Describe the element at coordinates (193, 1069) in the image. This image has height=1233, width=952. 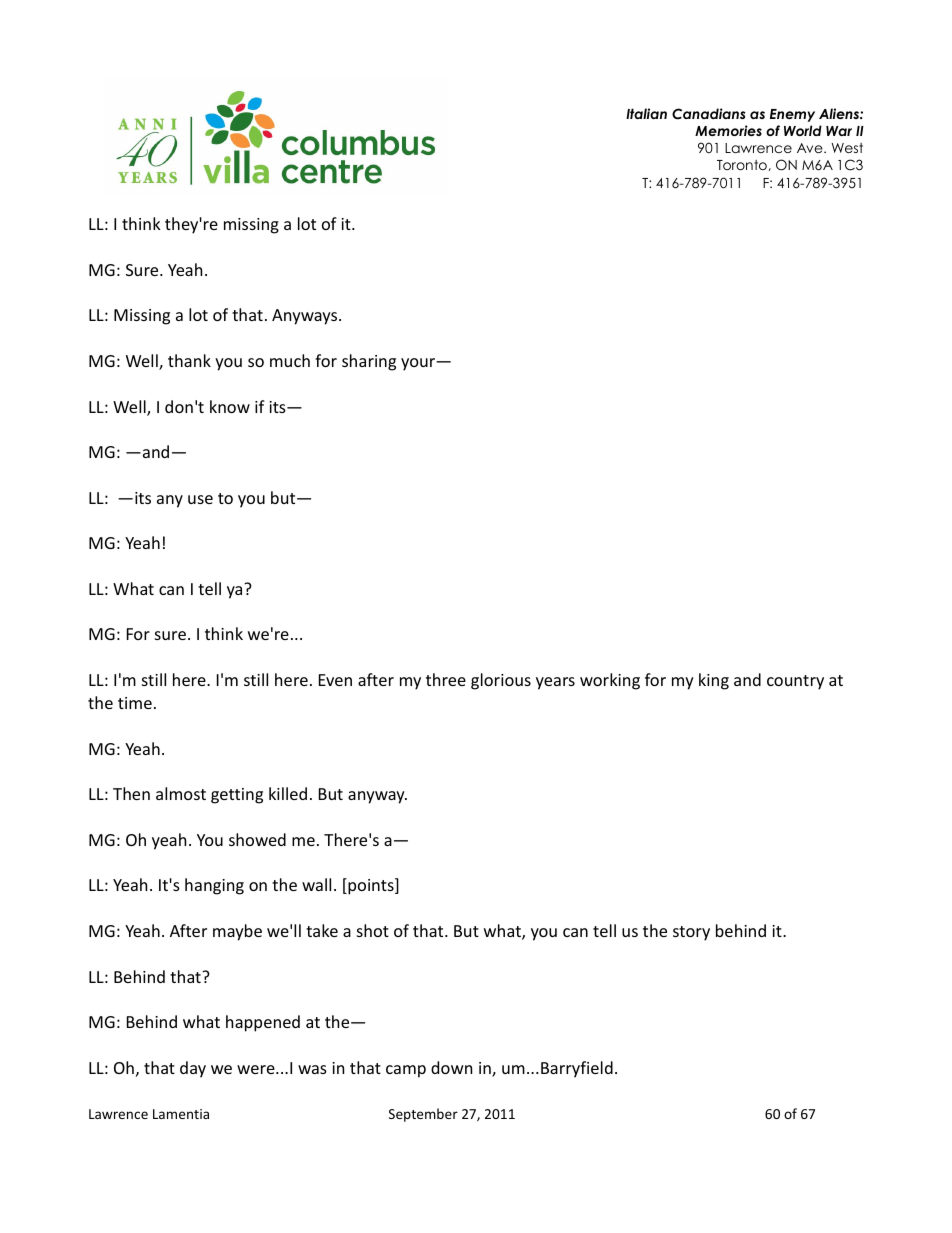
I see `day` at that location.
